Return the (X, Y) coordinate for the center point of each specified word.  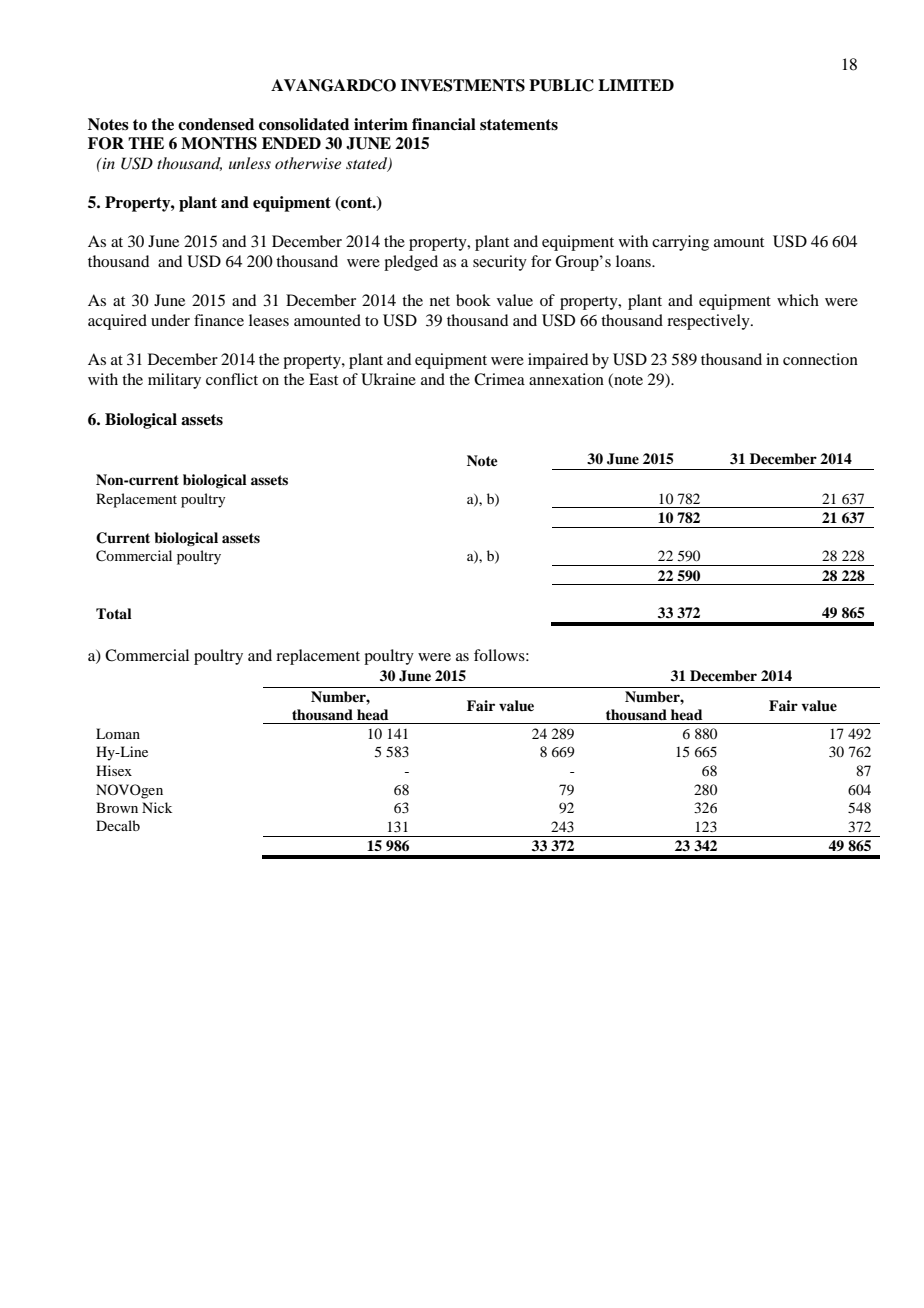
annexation (566, 379)
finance (219, 320)
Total (114, 613)
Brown (117, 807)
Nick (157, 807)
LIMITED (636, 85)
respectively (709, 322)
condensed (216, 124)
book (473, 300)
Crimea (499, 379)
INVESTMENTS (463, 85)
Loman (118, 733)
